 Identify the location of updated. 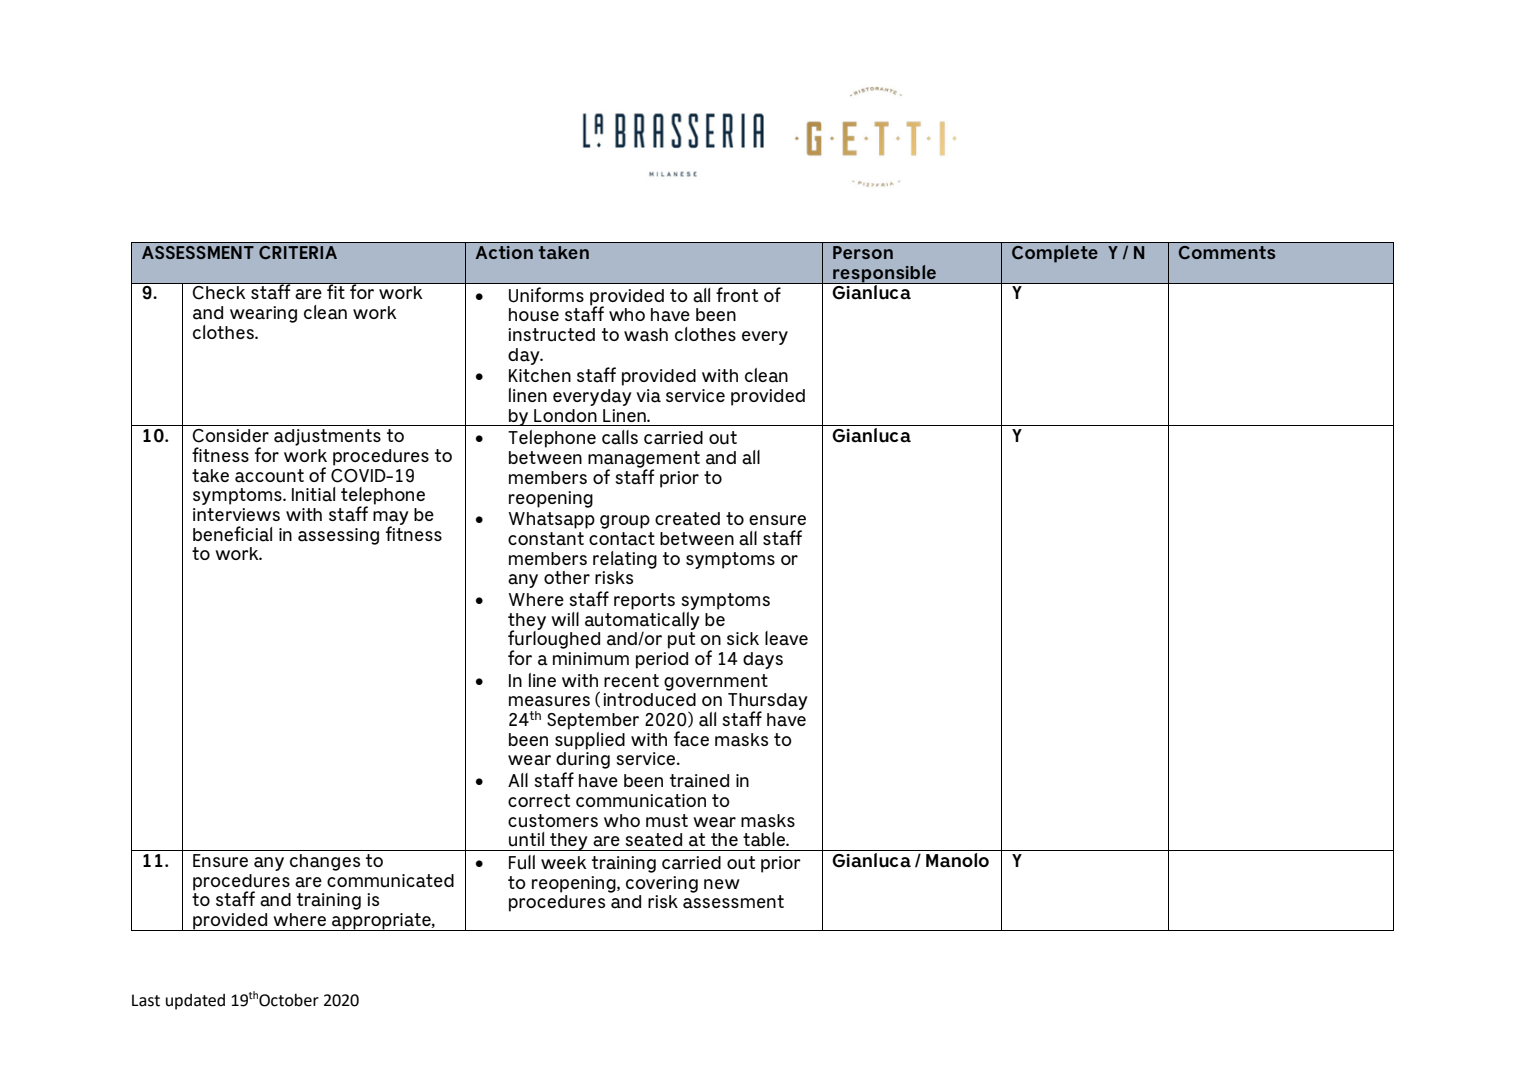
(195, 1002).
